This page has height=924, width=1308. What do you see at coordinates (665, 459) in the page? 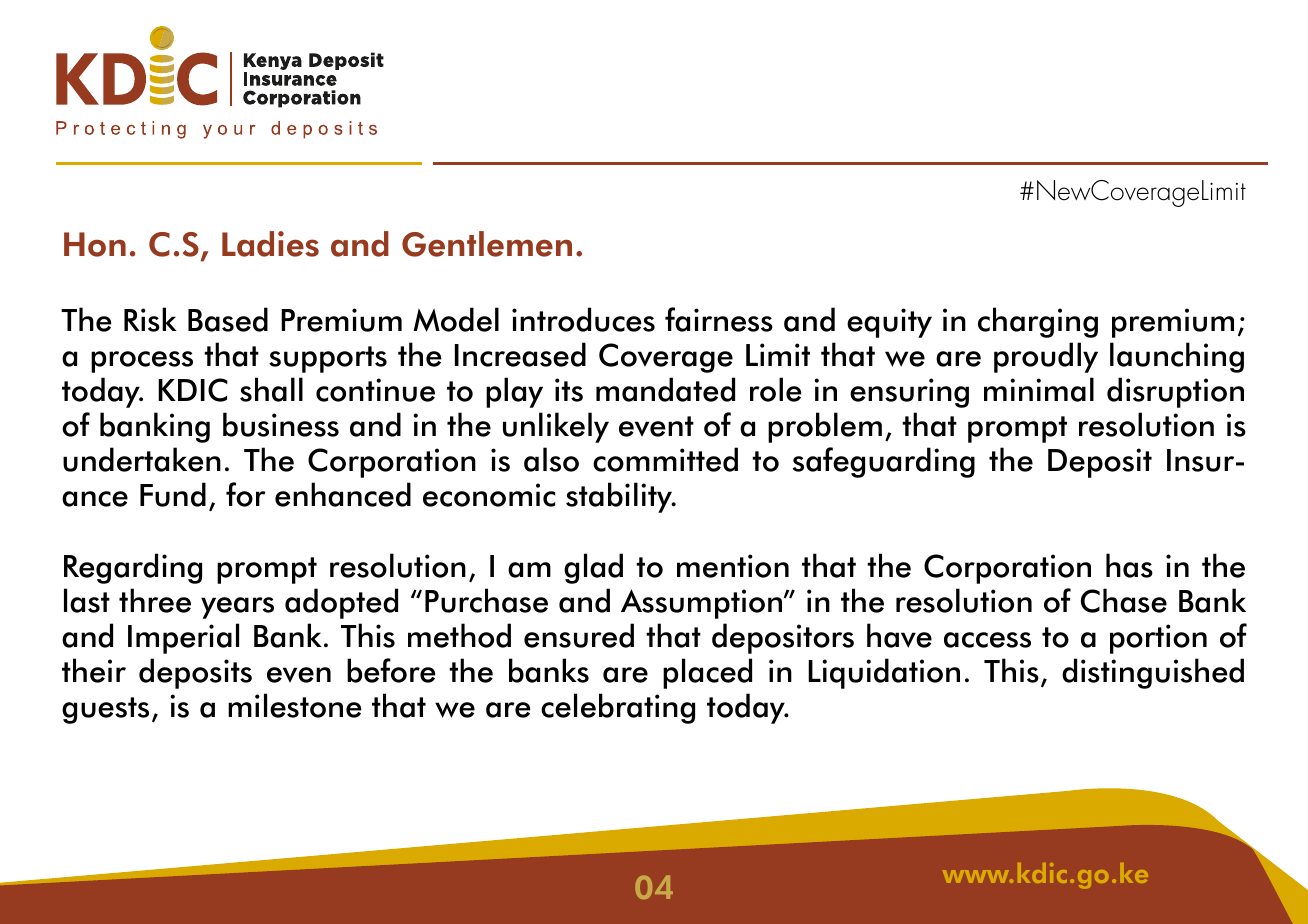
I see `committed` at bounding box center [665, 459].
